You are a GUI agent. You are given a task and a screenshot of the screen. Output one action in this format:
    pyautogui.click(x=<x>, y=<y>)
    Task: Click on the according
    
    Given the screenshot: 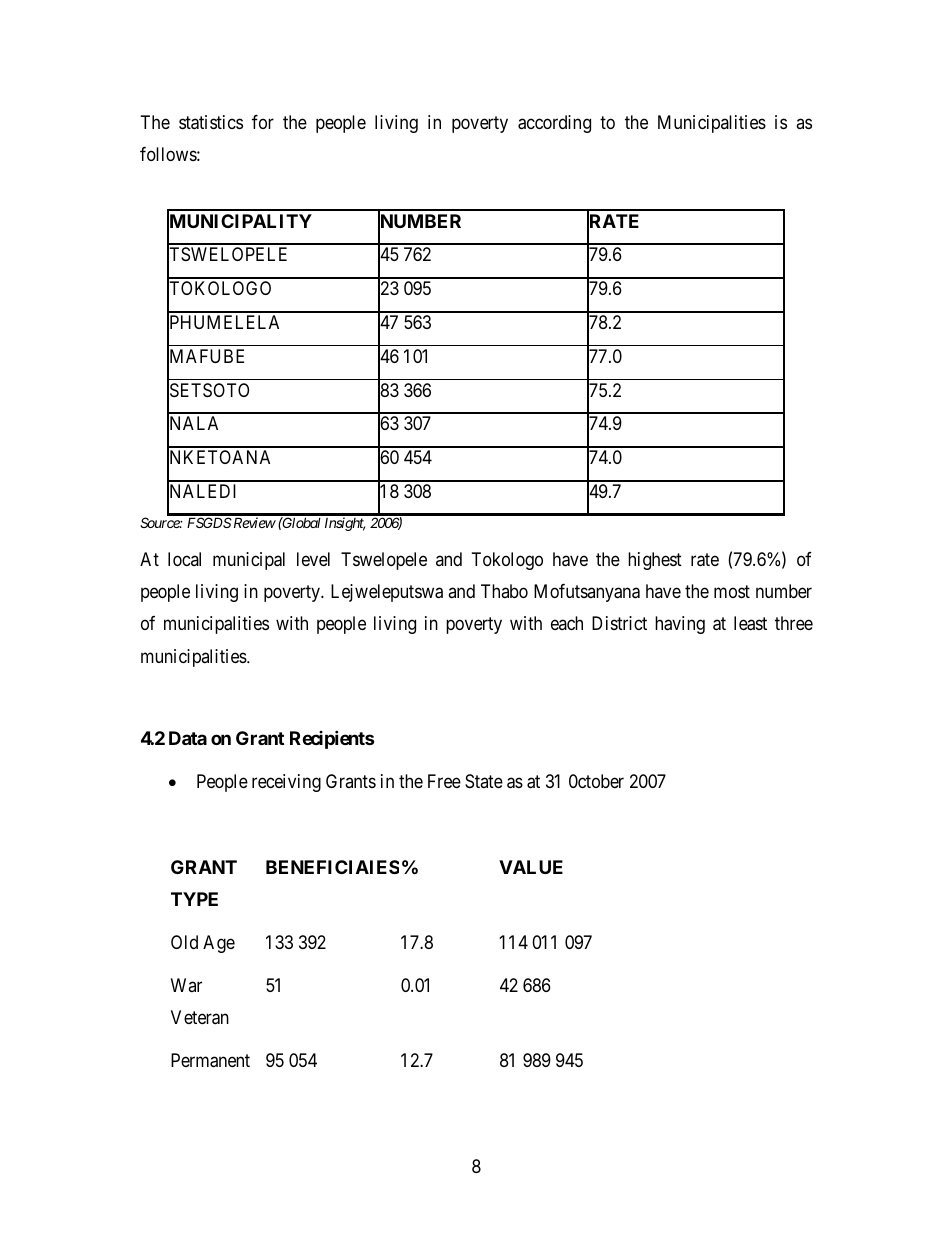 What is the action you would take?
    pyautogui.click(x=554, y=124)
